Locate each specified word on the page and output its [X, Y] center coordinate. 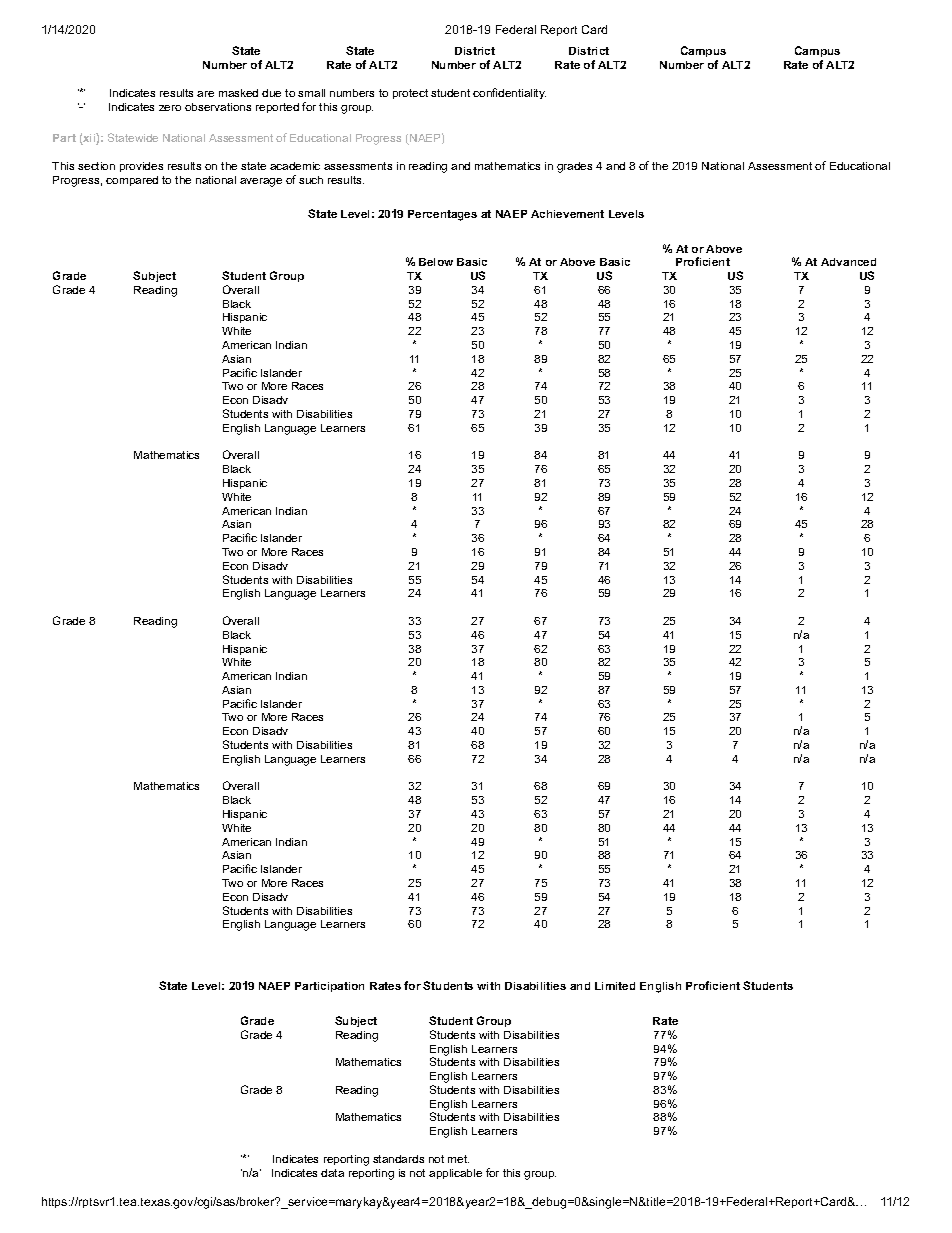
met [458, 1159]
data [332, 1173]
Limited [615, 986]
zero [170, 108]
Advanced [848, 262]
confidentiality [509, 93]
